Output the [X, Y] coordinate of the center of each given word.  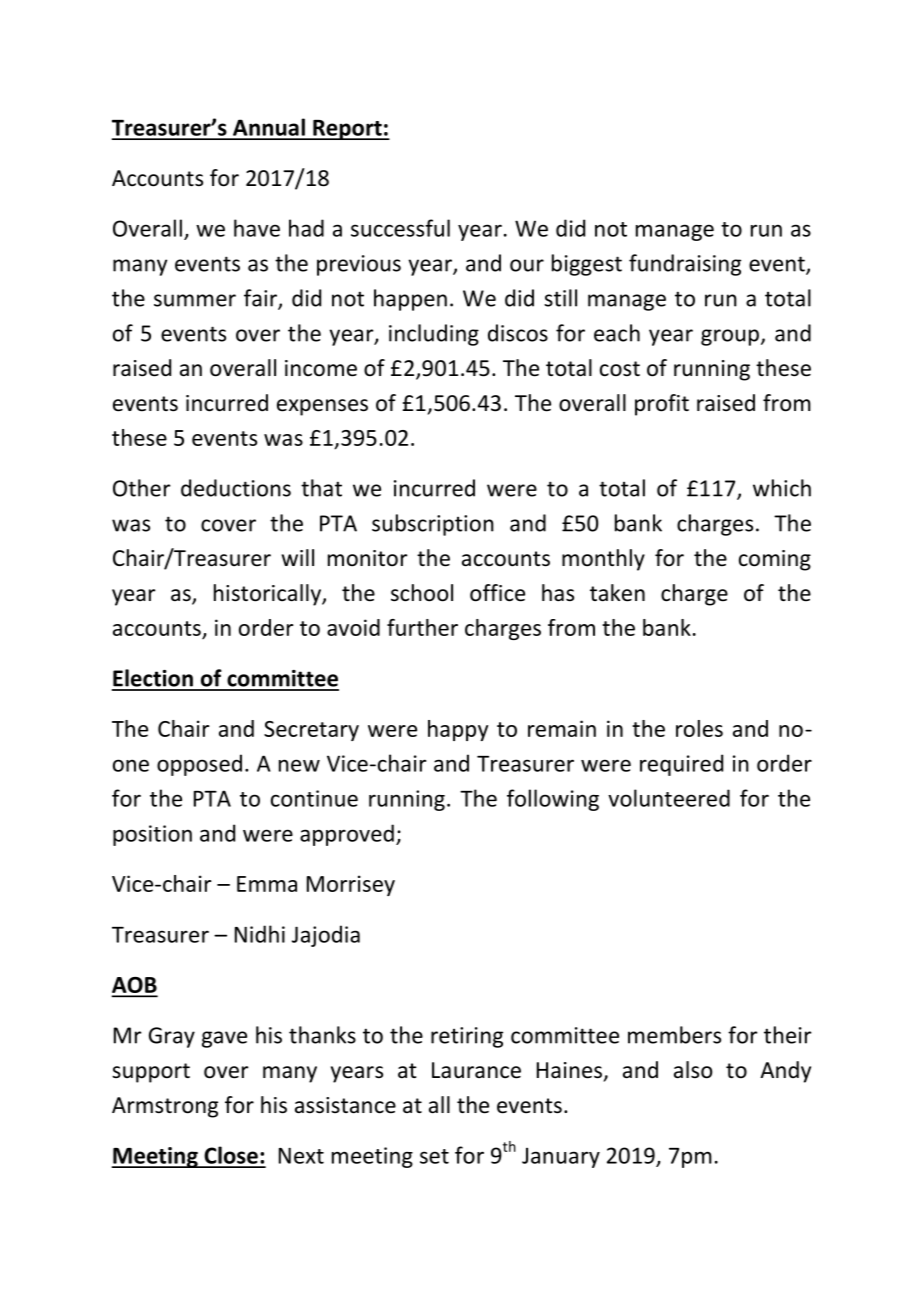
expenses [322, 407]
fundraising [685, 265]
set [434, 1156]
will [298, 557]
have [257, 228]
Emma [267, 884]
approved [347, 835]
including [434, 335]
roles [699, 728]
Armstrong [165, 1107]
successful [400, 228]
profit [662, 405]
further [422, 627]
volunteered [669, 798]
